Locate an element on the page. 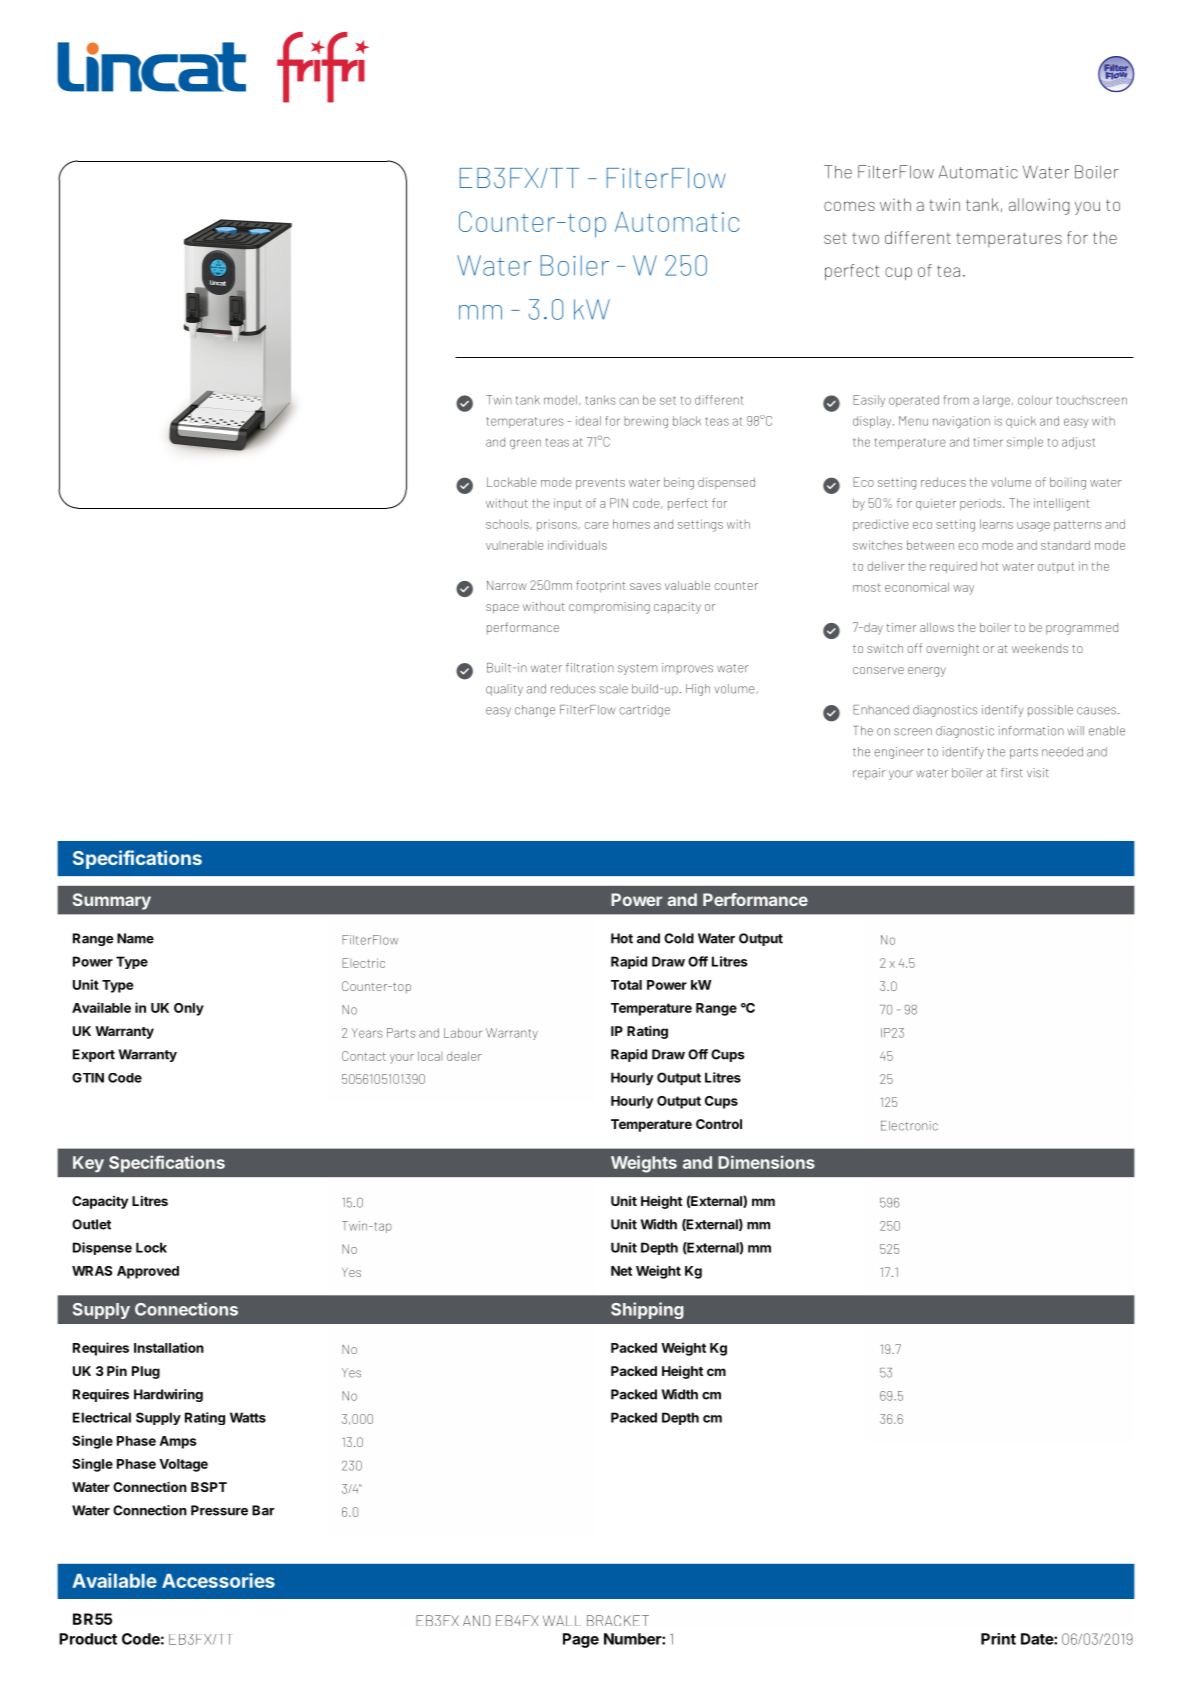  Accessories is located at coordinates (218, 1580).
